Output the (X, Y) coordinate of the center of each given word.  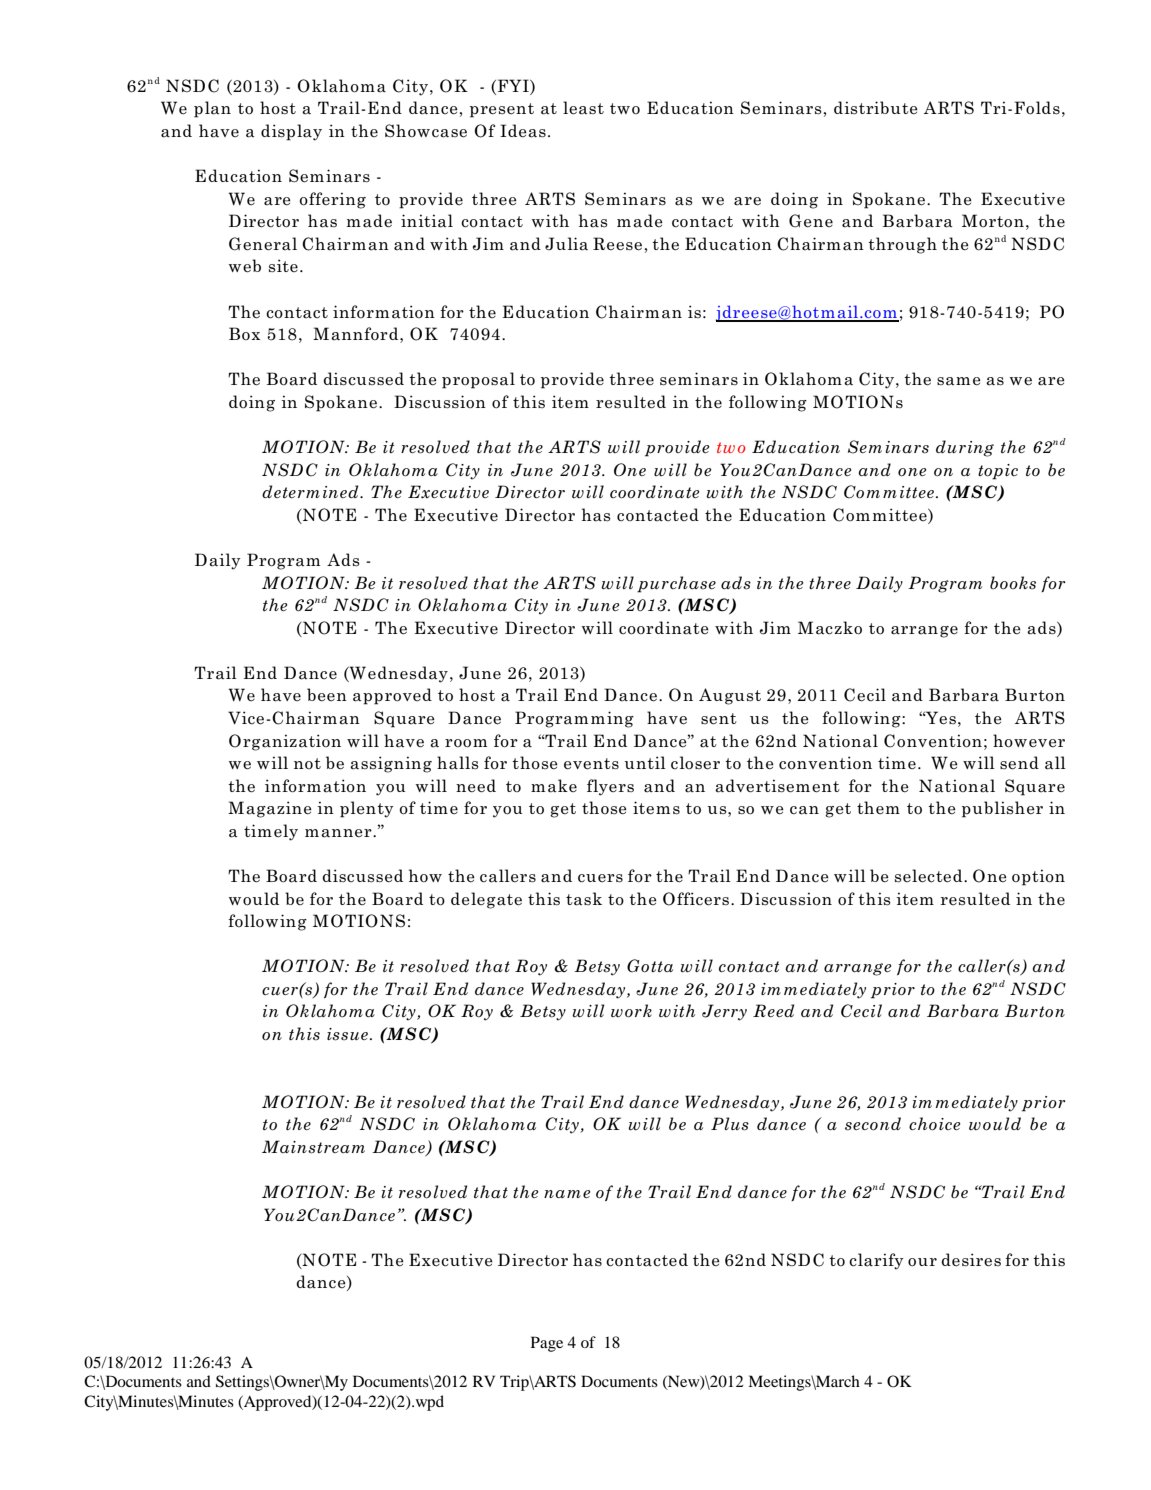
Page (547, 1344)
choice (935, 1124)
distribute (876, 108)
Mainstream (313, 1147)
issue (347, 1034)
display (291, 132)
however (1029, 741)
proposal (478, 380)
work (631, 1011)
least (583, 108)
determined (311, 491)
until (645, 762)
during (965, 448)
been (327, 694)
